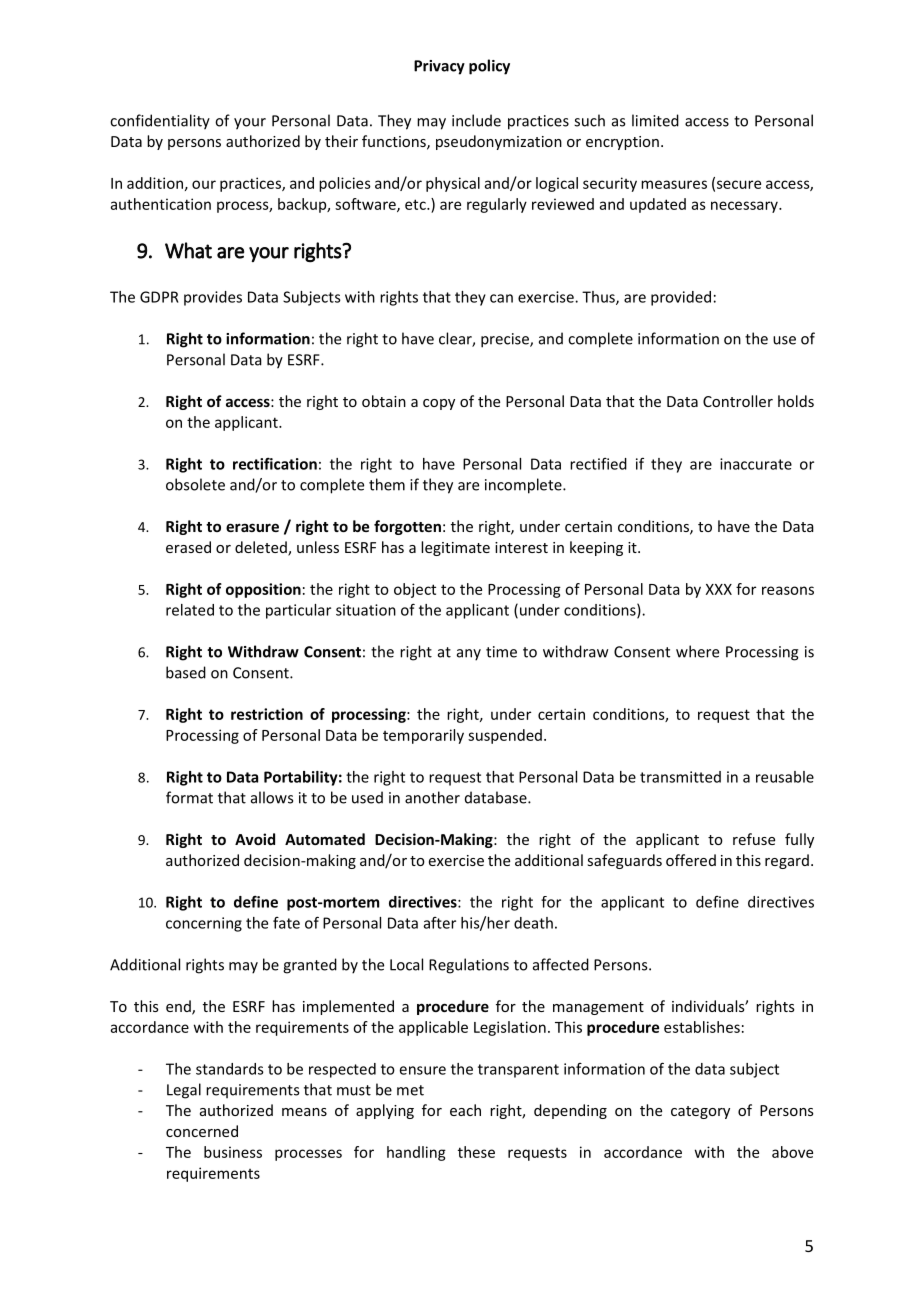 The image size is (924, 1308). Describe the element at coordinates (476, 120) in the image. I see `include` at that location.
